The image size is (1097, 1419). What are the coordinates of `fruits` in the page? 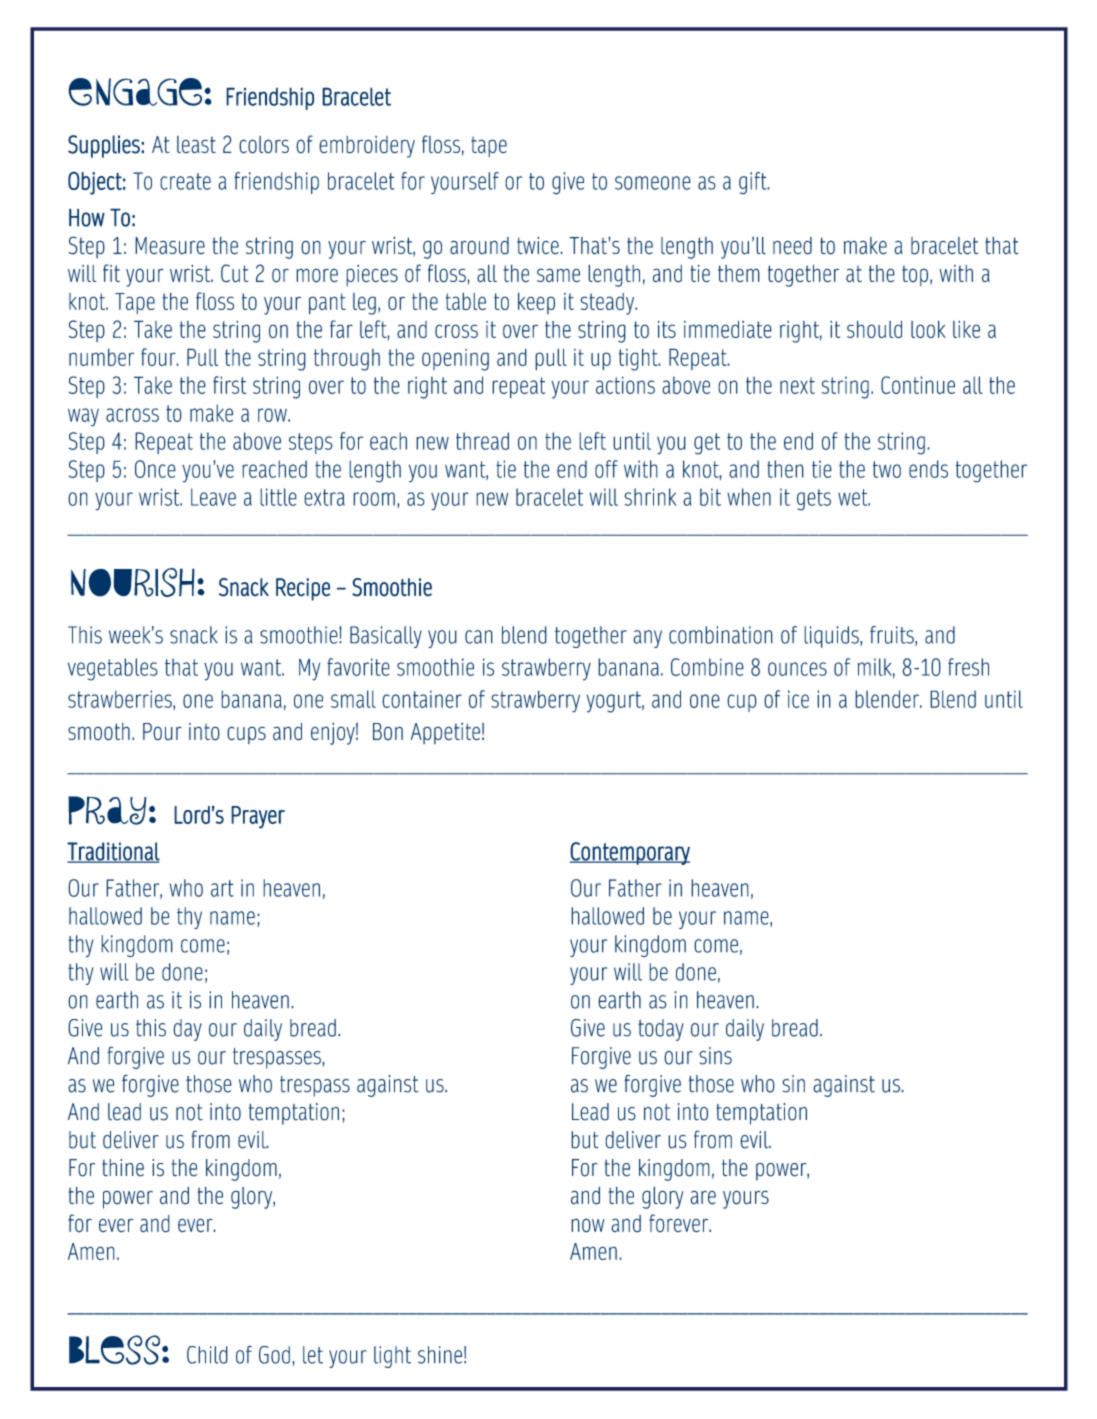 It's located at (893, 636).
